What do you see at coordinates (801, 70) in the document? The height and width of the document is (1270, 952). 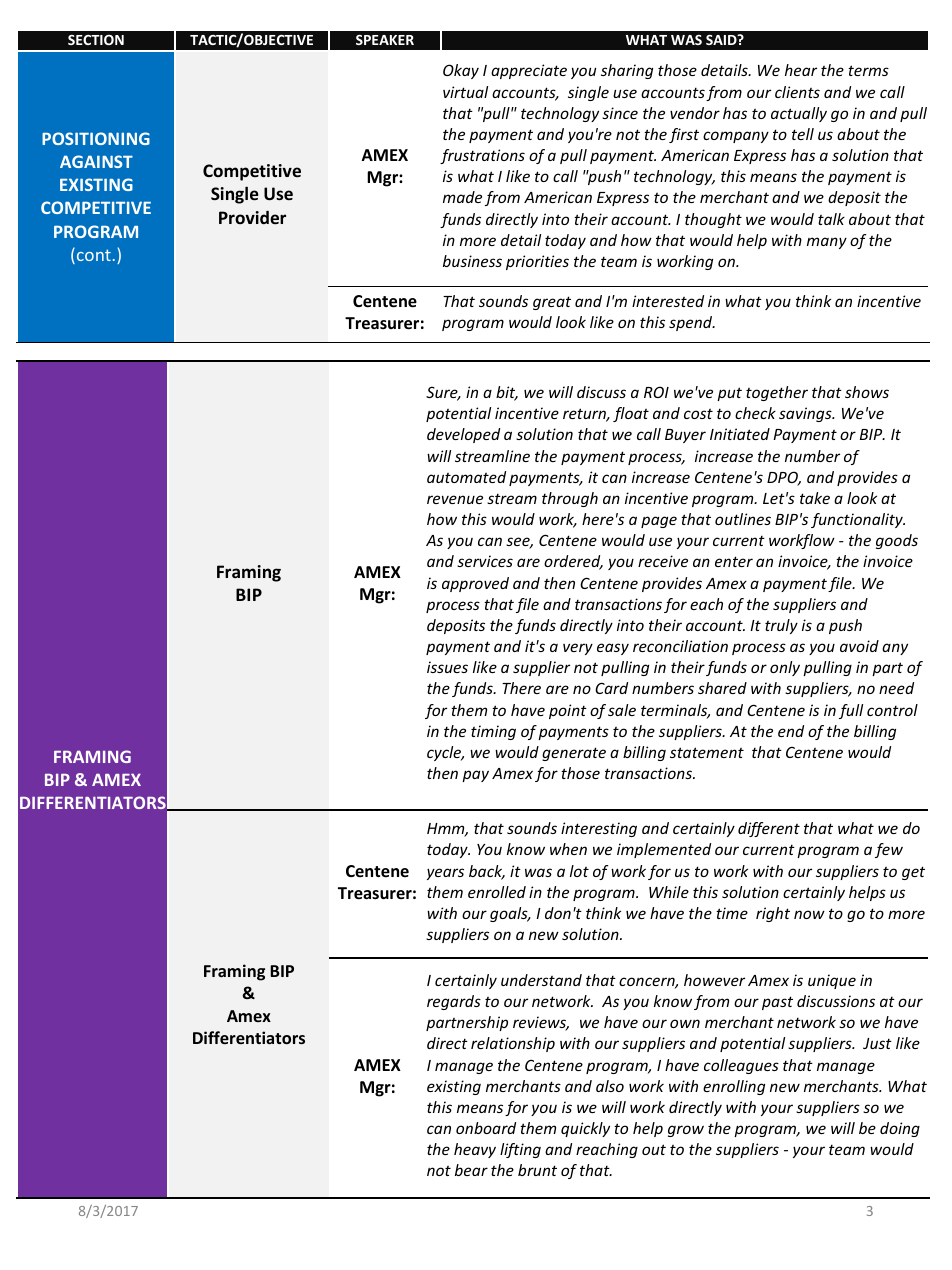 I see `hear` at bounding box center [801, 70].
